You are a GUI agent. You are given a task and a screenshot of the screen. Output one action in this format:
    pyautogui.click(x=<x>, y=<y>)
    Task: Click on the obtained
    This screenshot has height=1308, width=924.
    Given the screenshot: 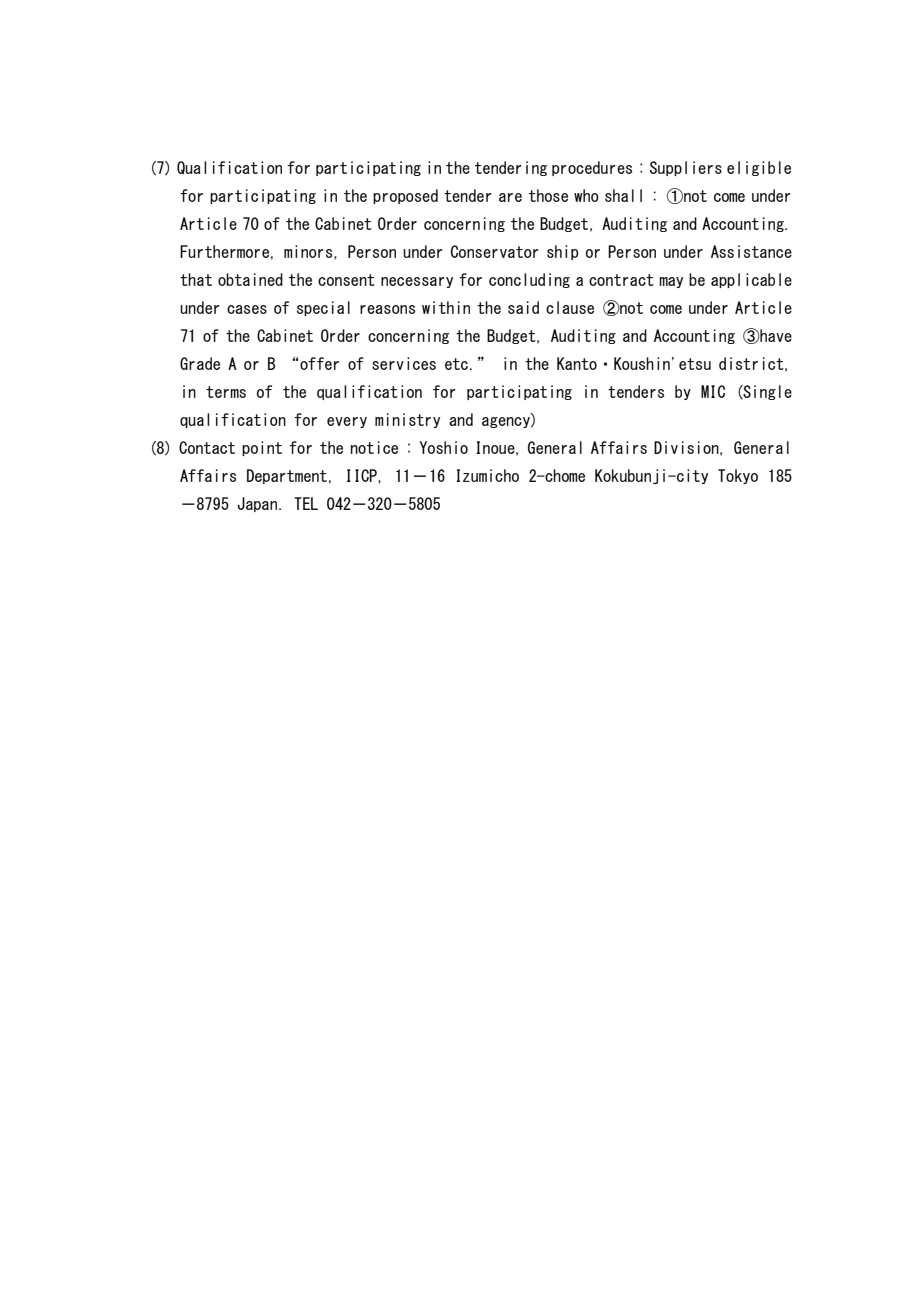 What is the action you would take?
    pyautogui.click(x=250, y=279)
